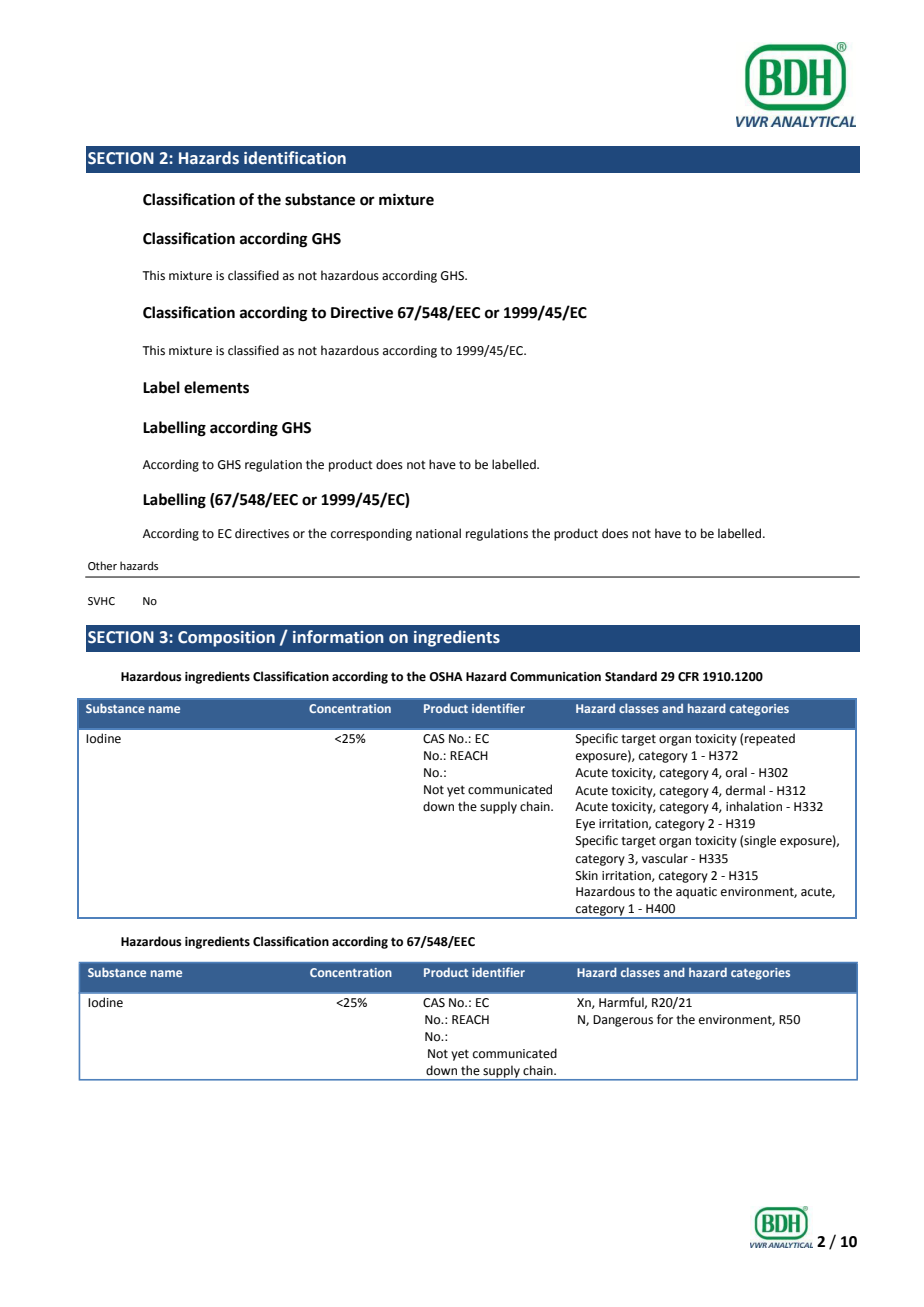 This page has width=924, height=1307. I want to click on CFR, so click(688, 677).
